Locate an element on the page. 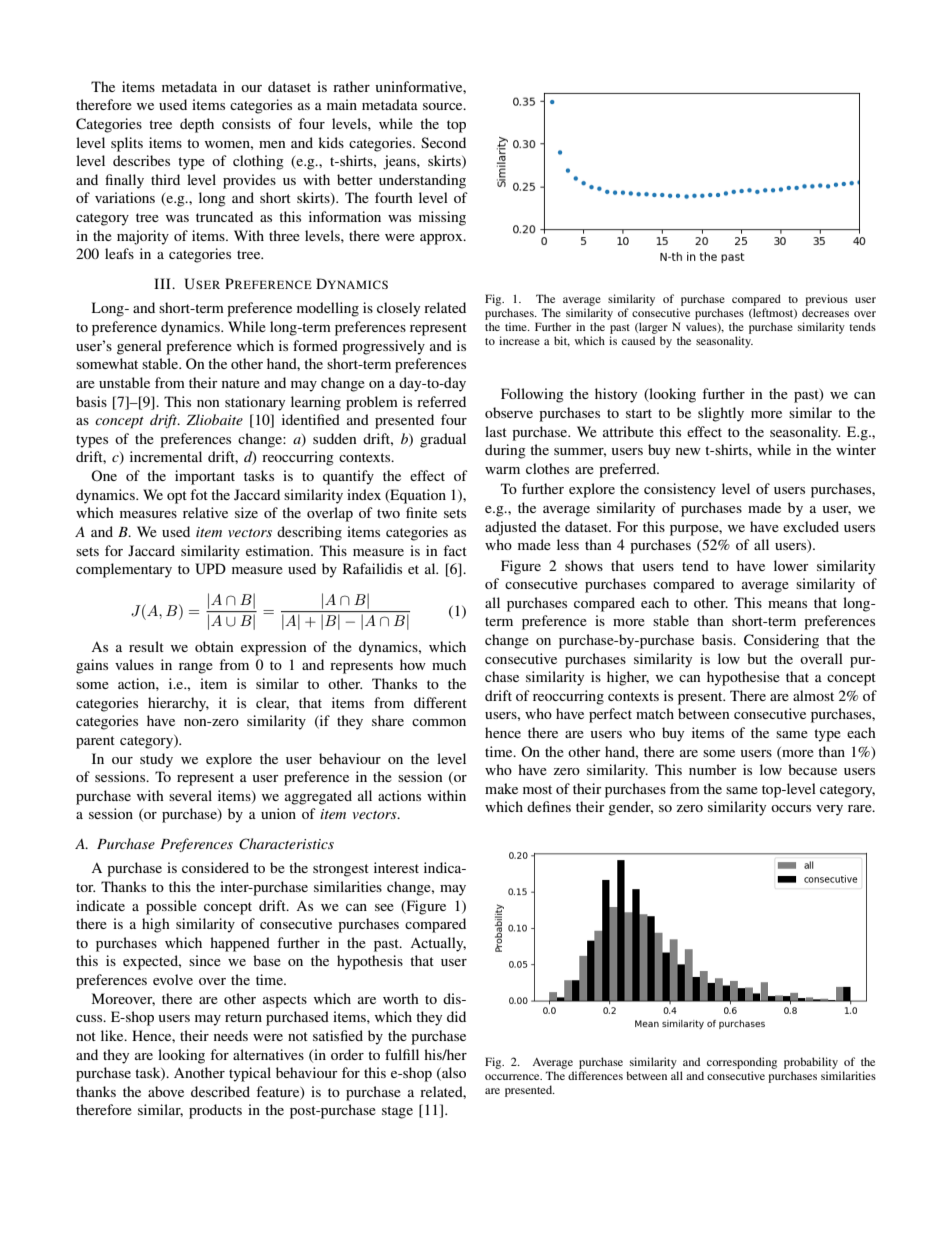  also is located at coordinates (453, 1074).
